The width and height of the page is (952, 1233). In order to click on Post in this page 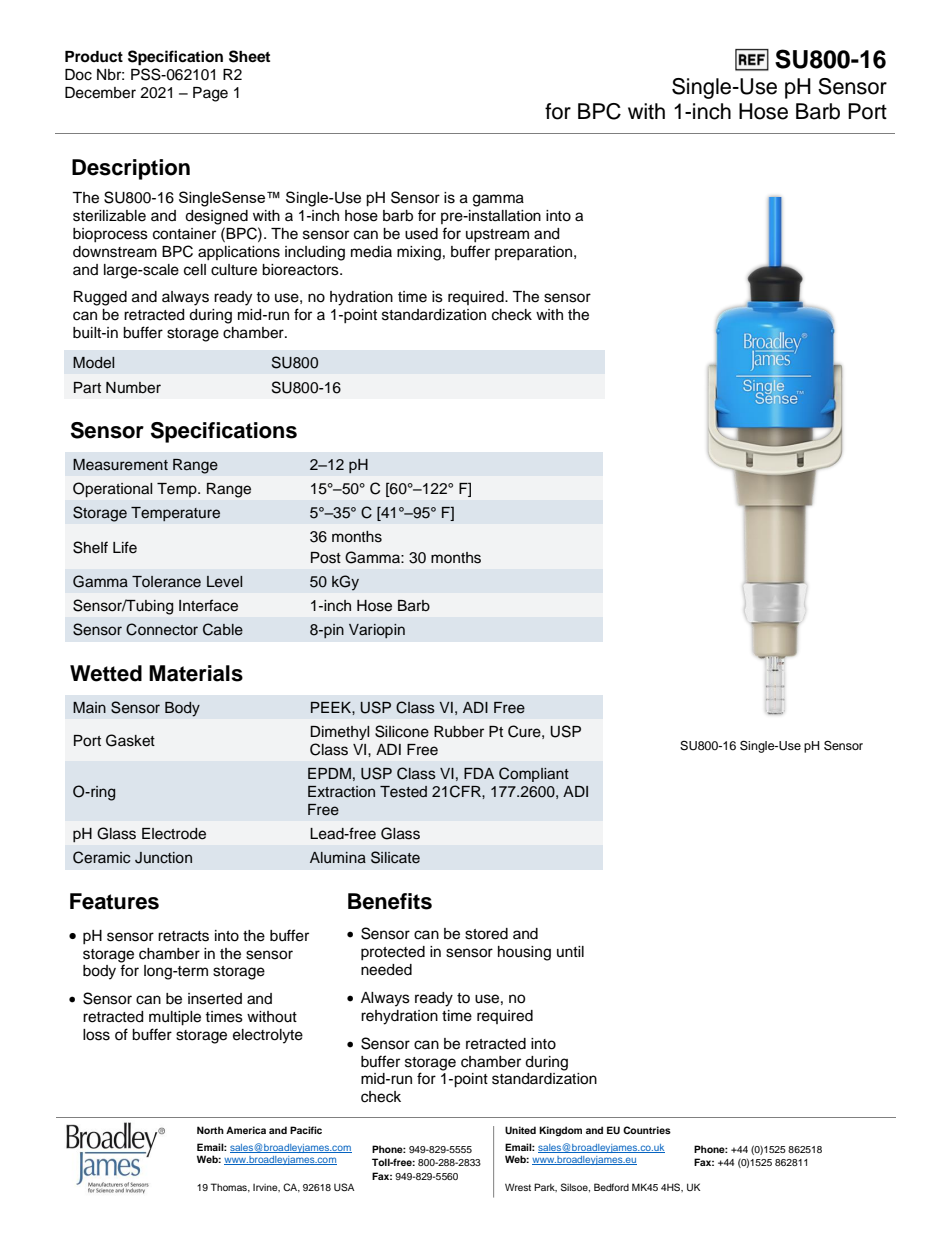, I will do `click(326, 558)`.
